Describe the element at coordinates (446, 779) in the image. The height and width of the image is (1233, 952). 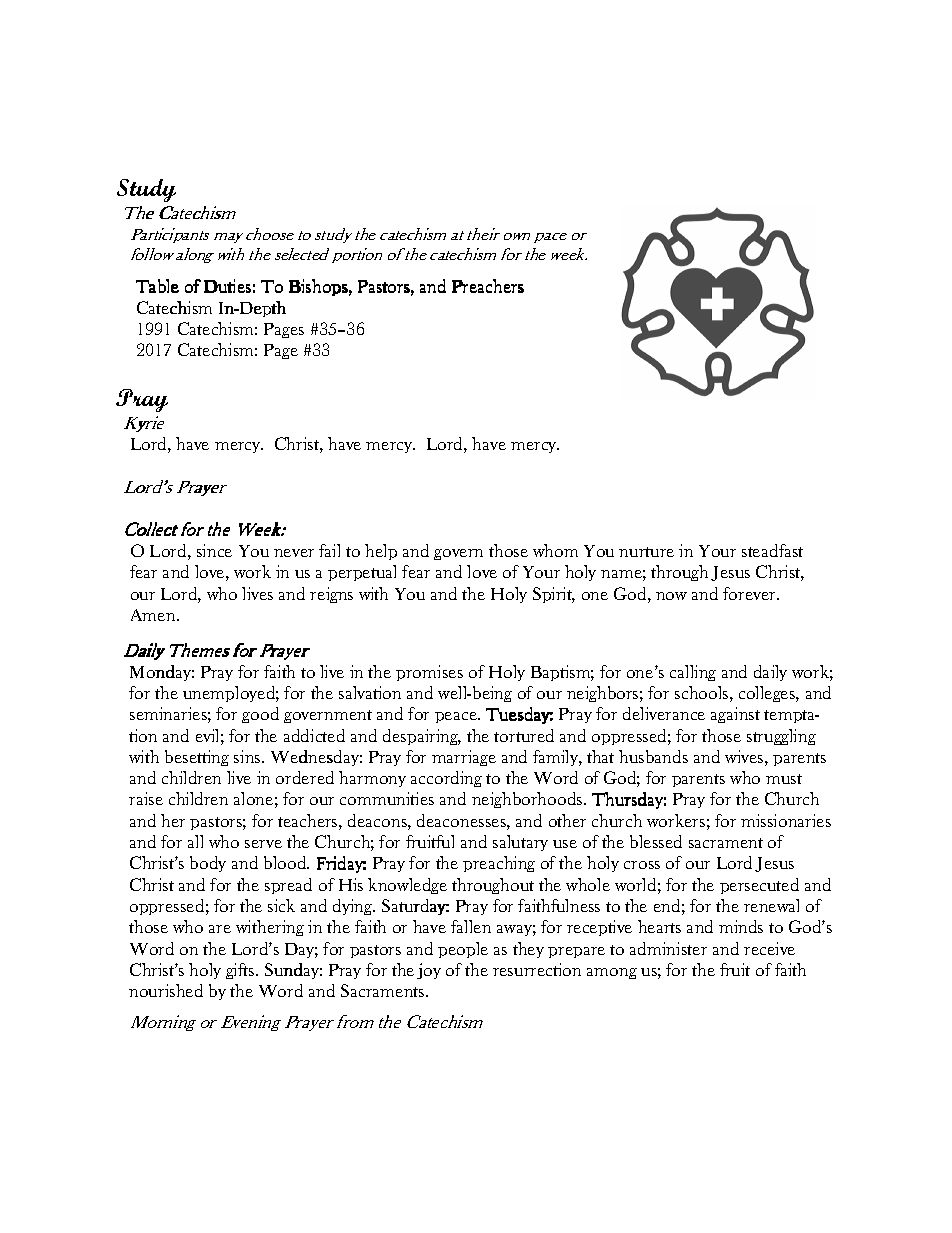
I see `according` at that location.
